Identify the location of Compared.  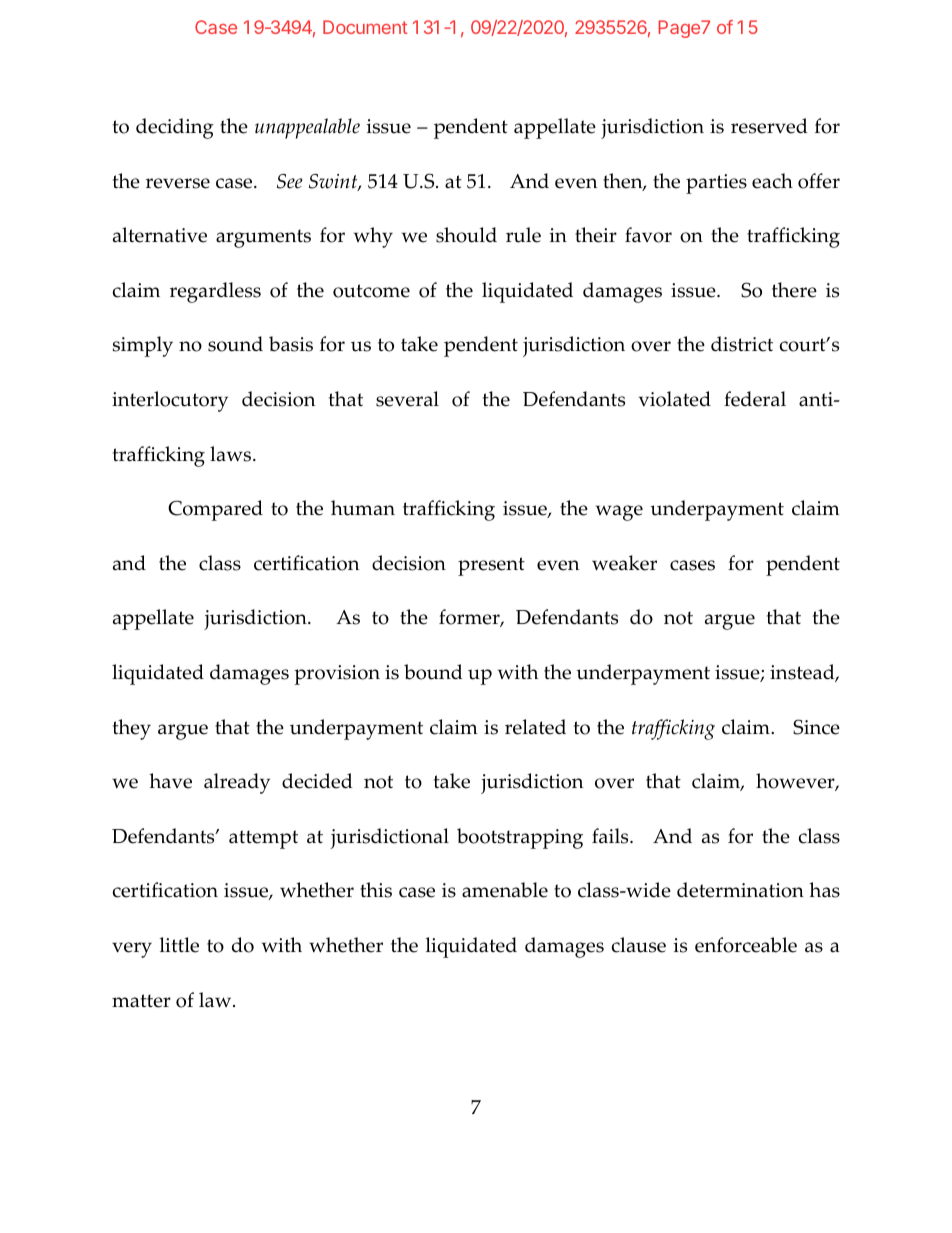
(215, 510).
